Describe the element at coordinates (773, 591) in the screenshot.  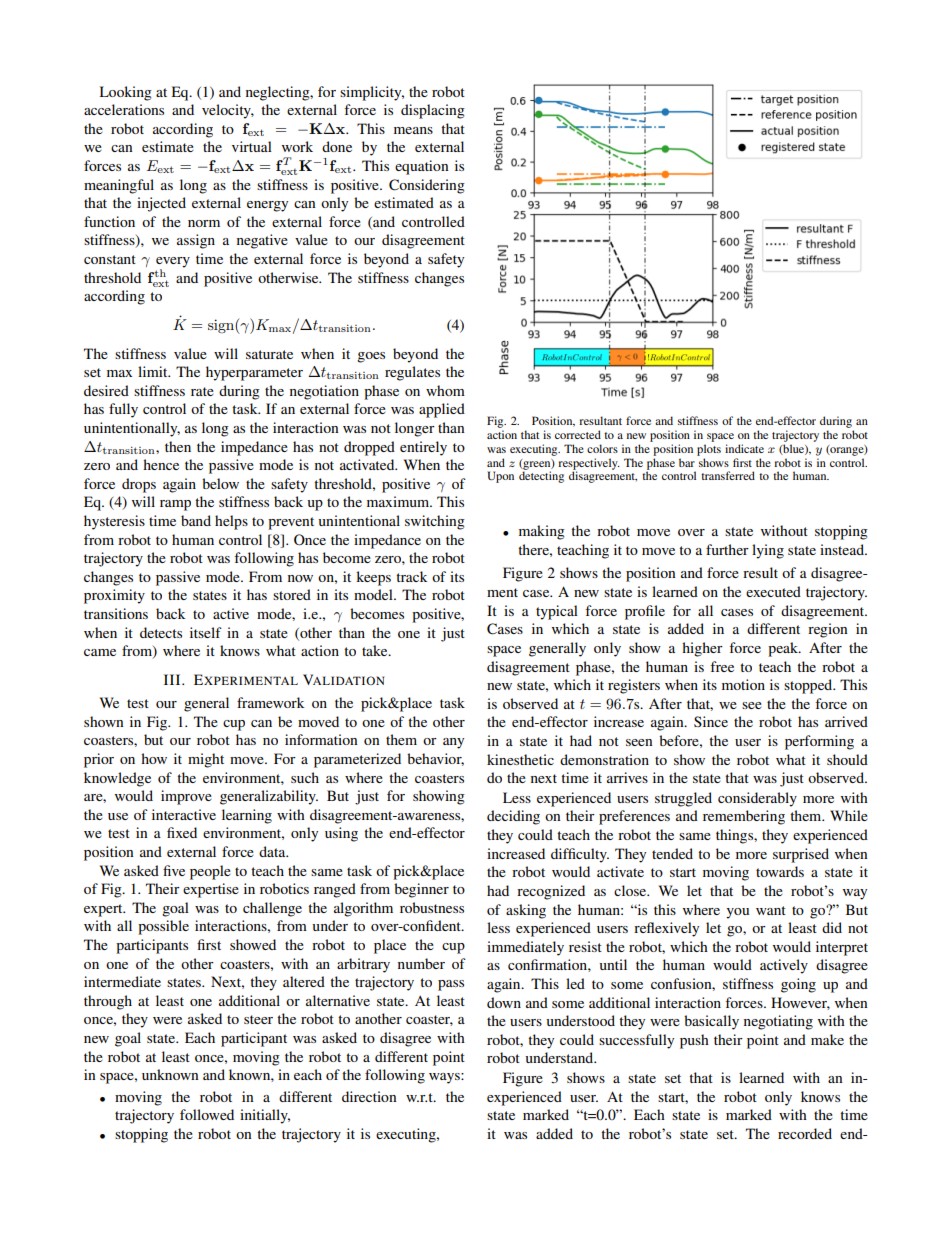
I see `executed` at that location.
